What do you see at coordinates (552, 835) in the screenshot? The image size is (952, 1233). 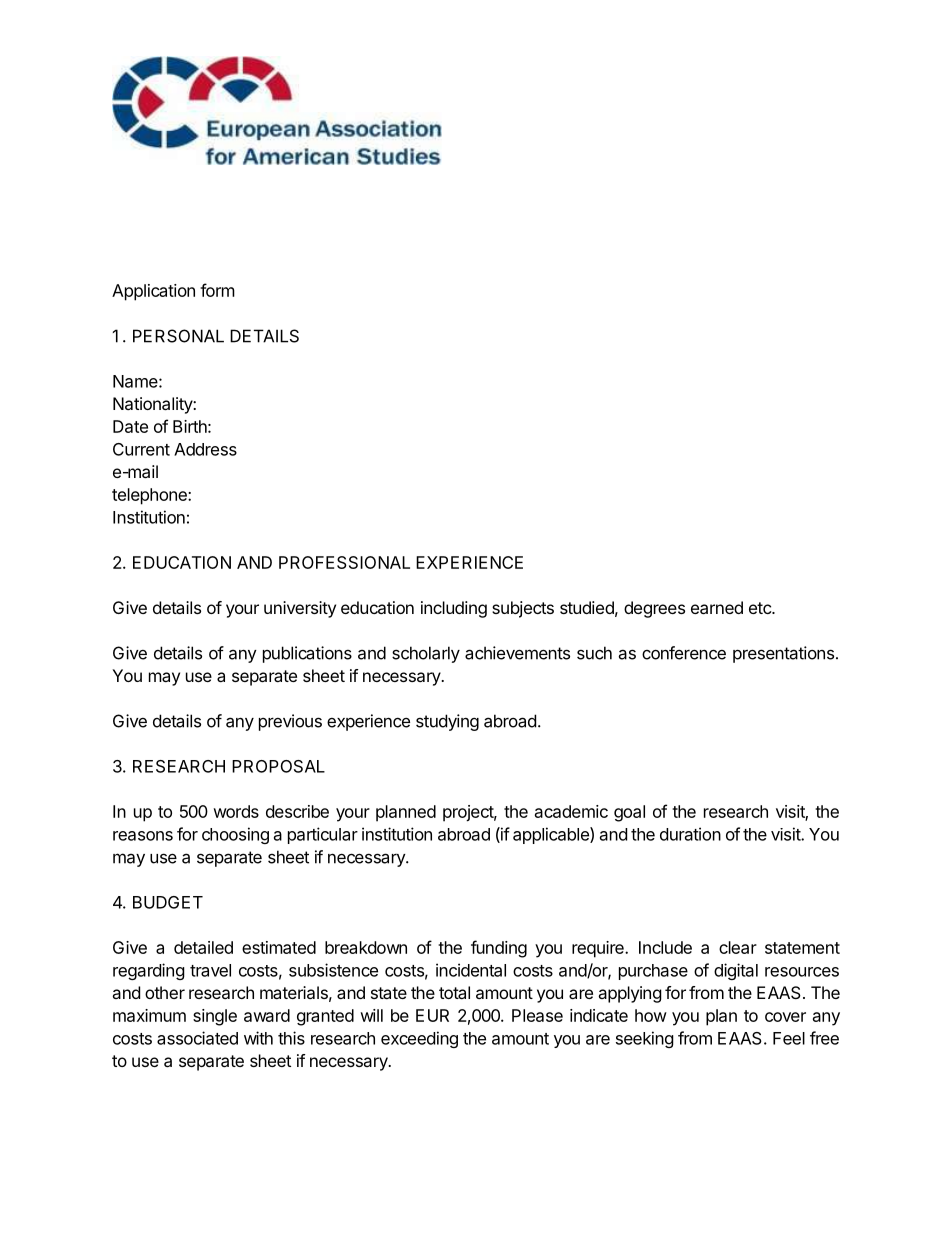 I see `applicable` at bounding box center [552, 835].
